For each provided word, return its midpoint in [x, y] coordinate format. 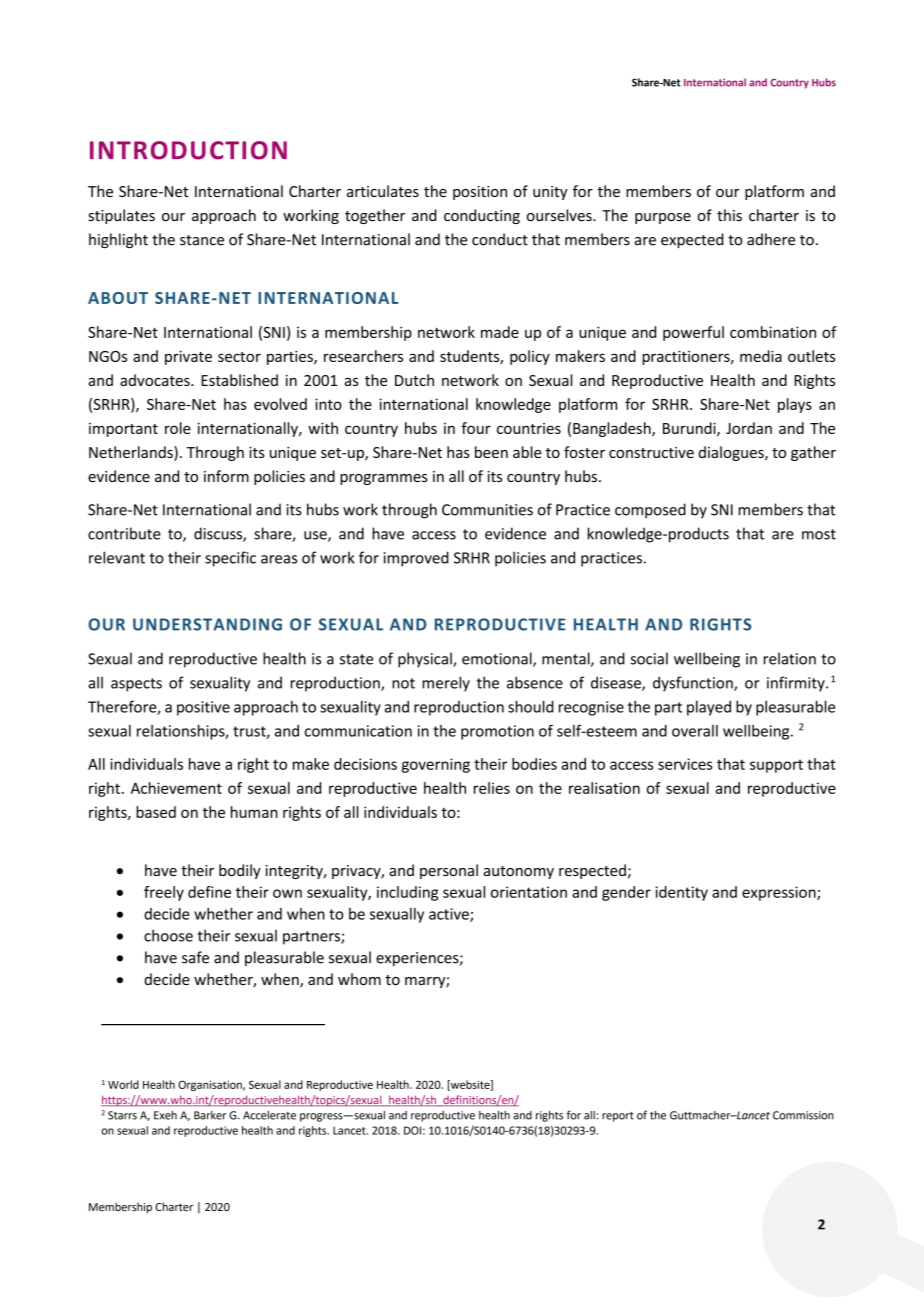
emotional [498, 659]
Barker [210, 1115]
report [618, 1117]
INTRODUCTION [188, 150]
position [480, 193]
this [729, 215]
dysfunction [694, 684]
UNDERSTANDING [207, 624]
